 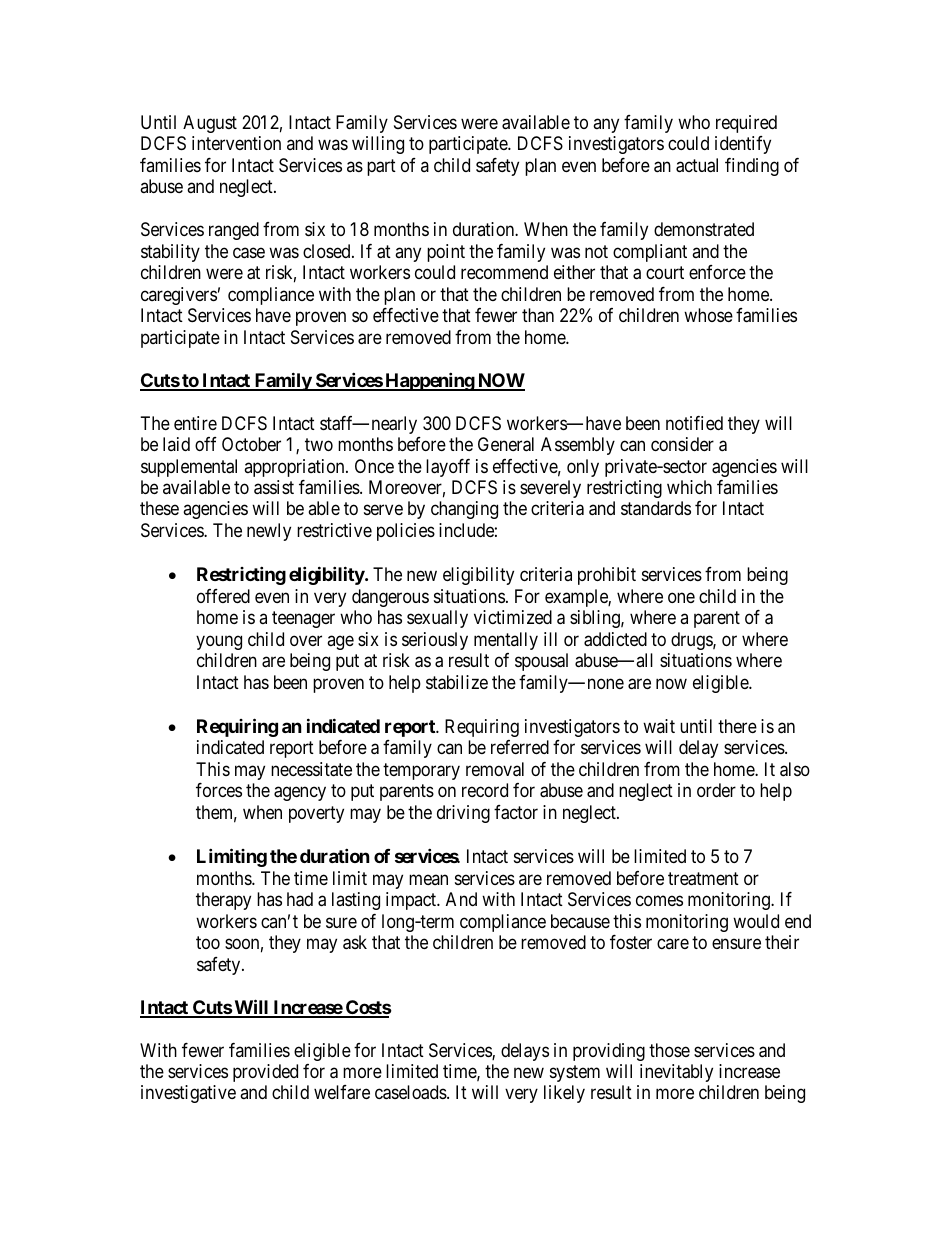 What do you see at coordinates (743, 145) in the screenshot?
I see `identify` at bounding box center [743, 145].
